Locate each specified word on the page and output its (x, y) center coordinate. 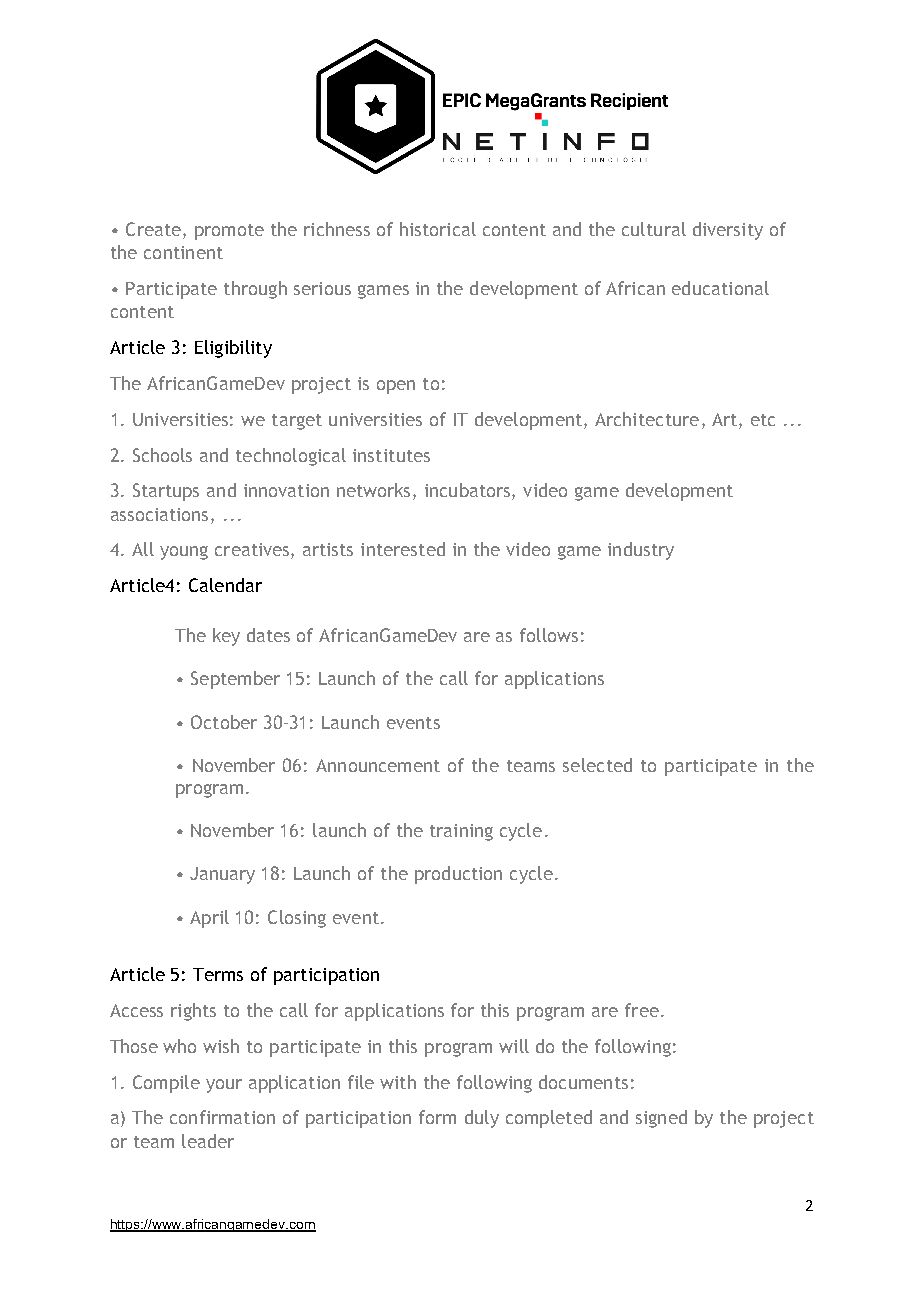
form (437, 1117)
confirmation (222, 1117)
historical (438, 229)
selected (597, 765)
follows (549, 635)
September (235, 680)
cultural (654, 229)
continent (183, 252)
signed (661, 1119)
